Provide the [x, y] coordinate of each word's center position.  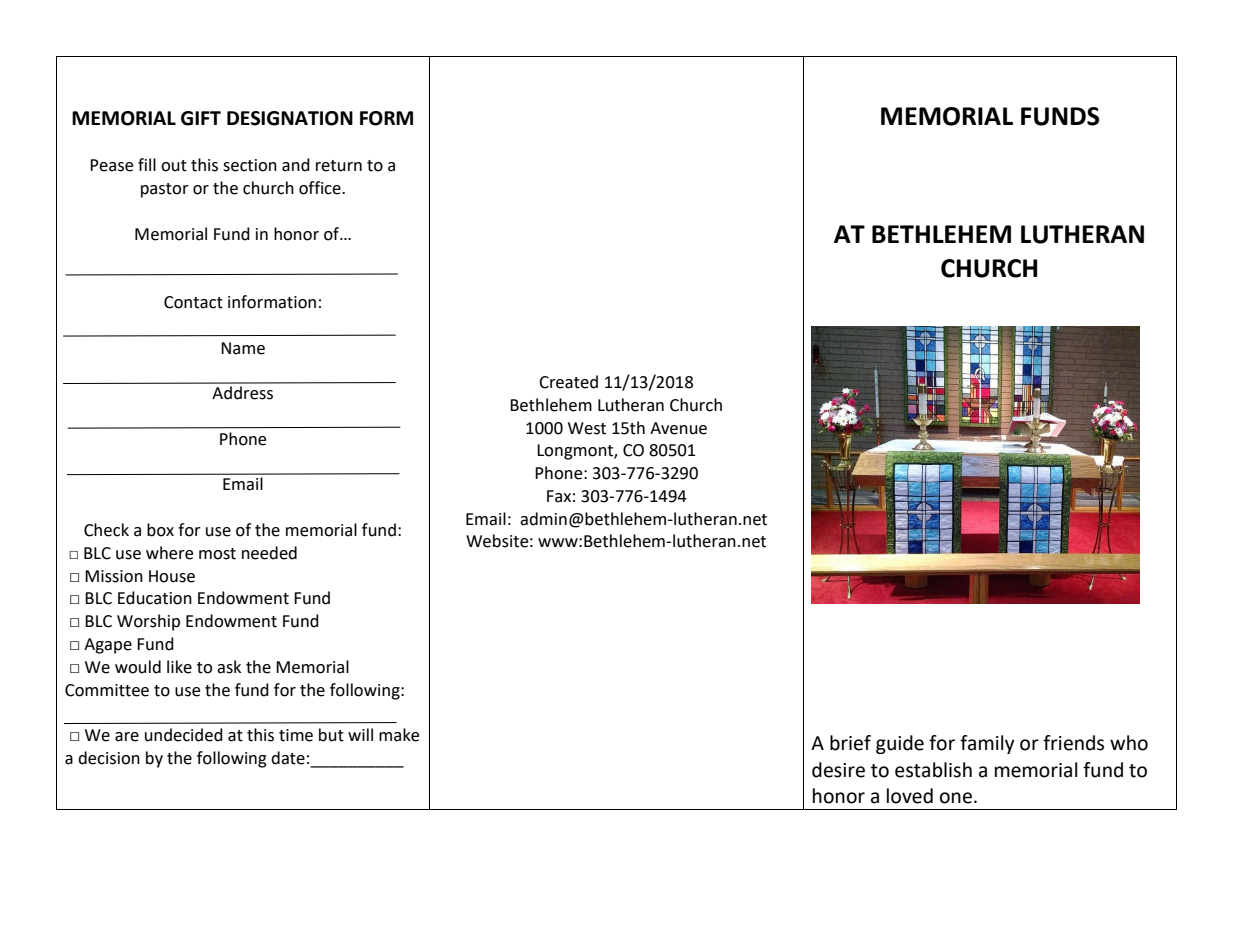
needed [269, 553]
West [587, 428]
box [160, 530]
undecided [184, 735]
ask [229, 667]
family [987, 744]
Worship [148, 622]
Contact [193, 302]
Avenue [678, 428]
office [321, 188]
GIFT [201, 118]
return [339, 166]
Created [568, 382]
